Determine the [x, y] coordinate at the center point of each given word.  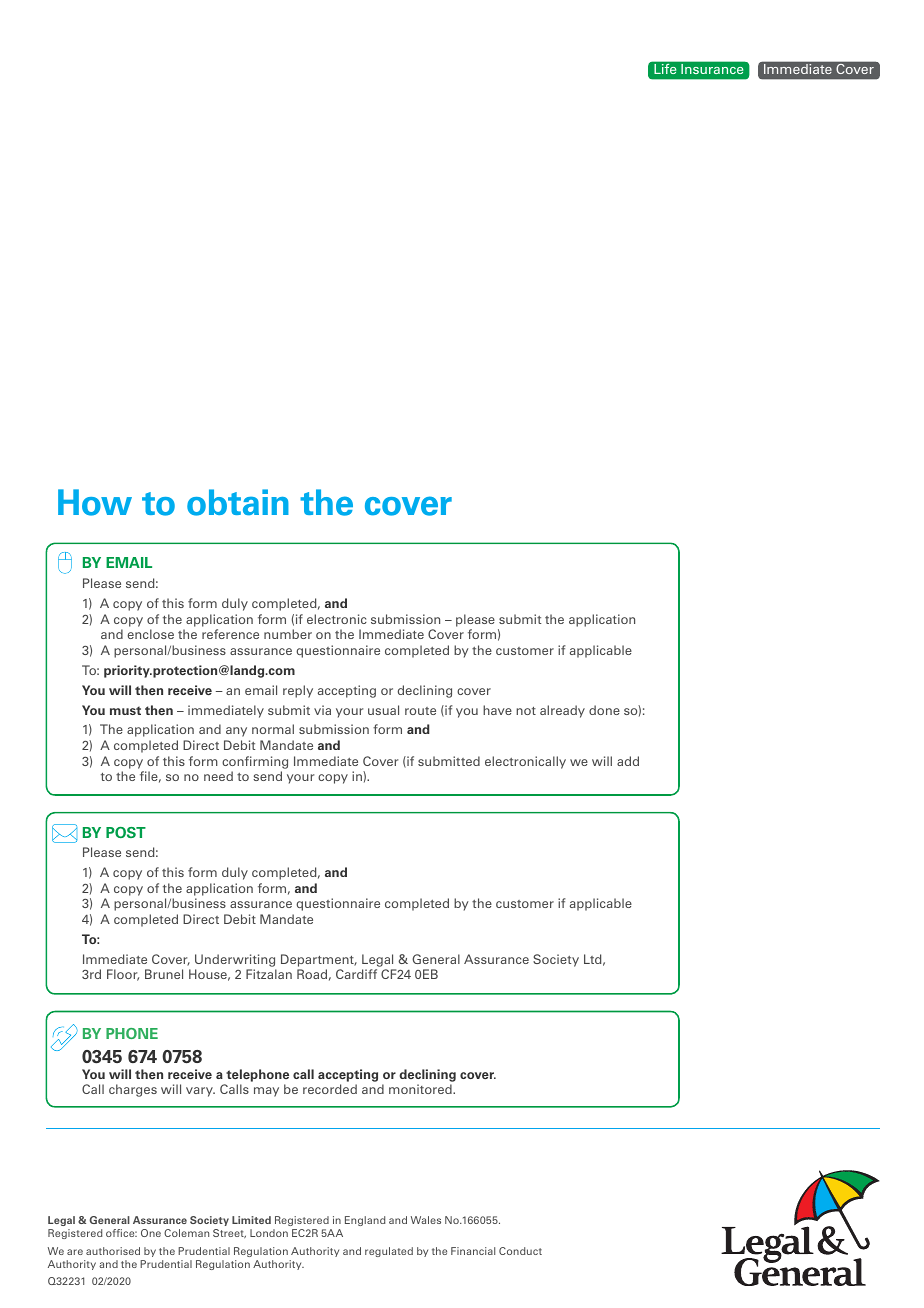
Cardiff [356, 974]
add [628, 761]
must [125, 710]
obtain [238, 502]
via [322, 710]
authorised [113, 1251]
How [95, 502]
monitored [421, 1089]
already [562, 711]
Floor [123, 975]
